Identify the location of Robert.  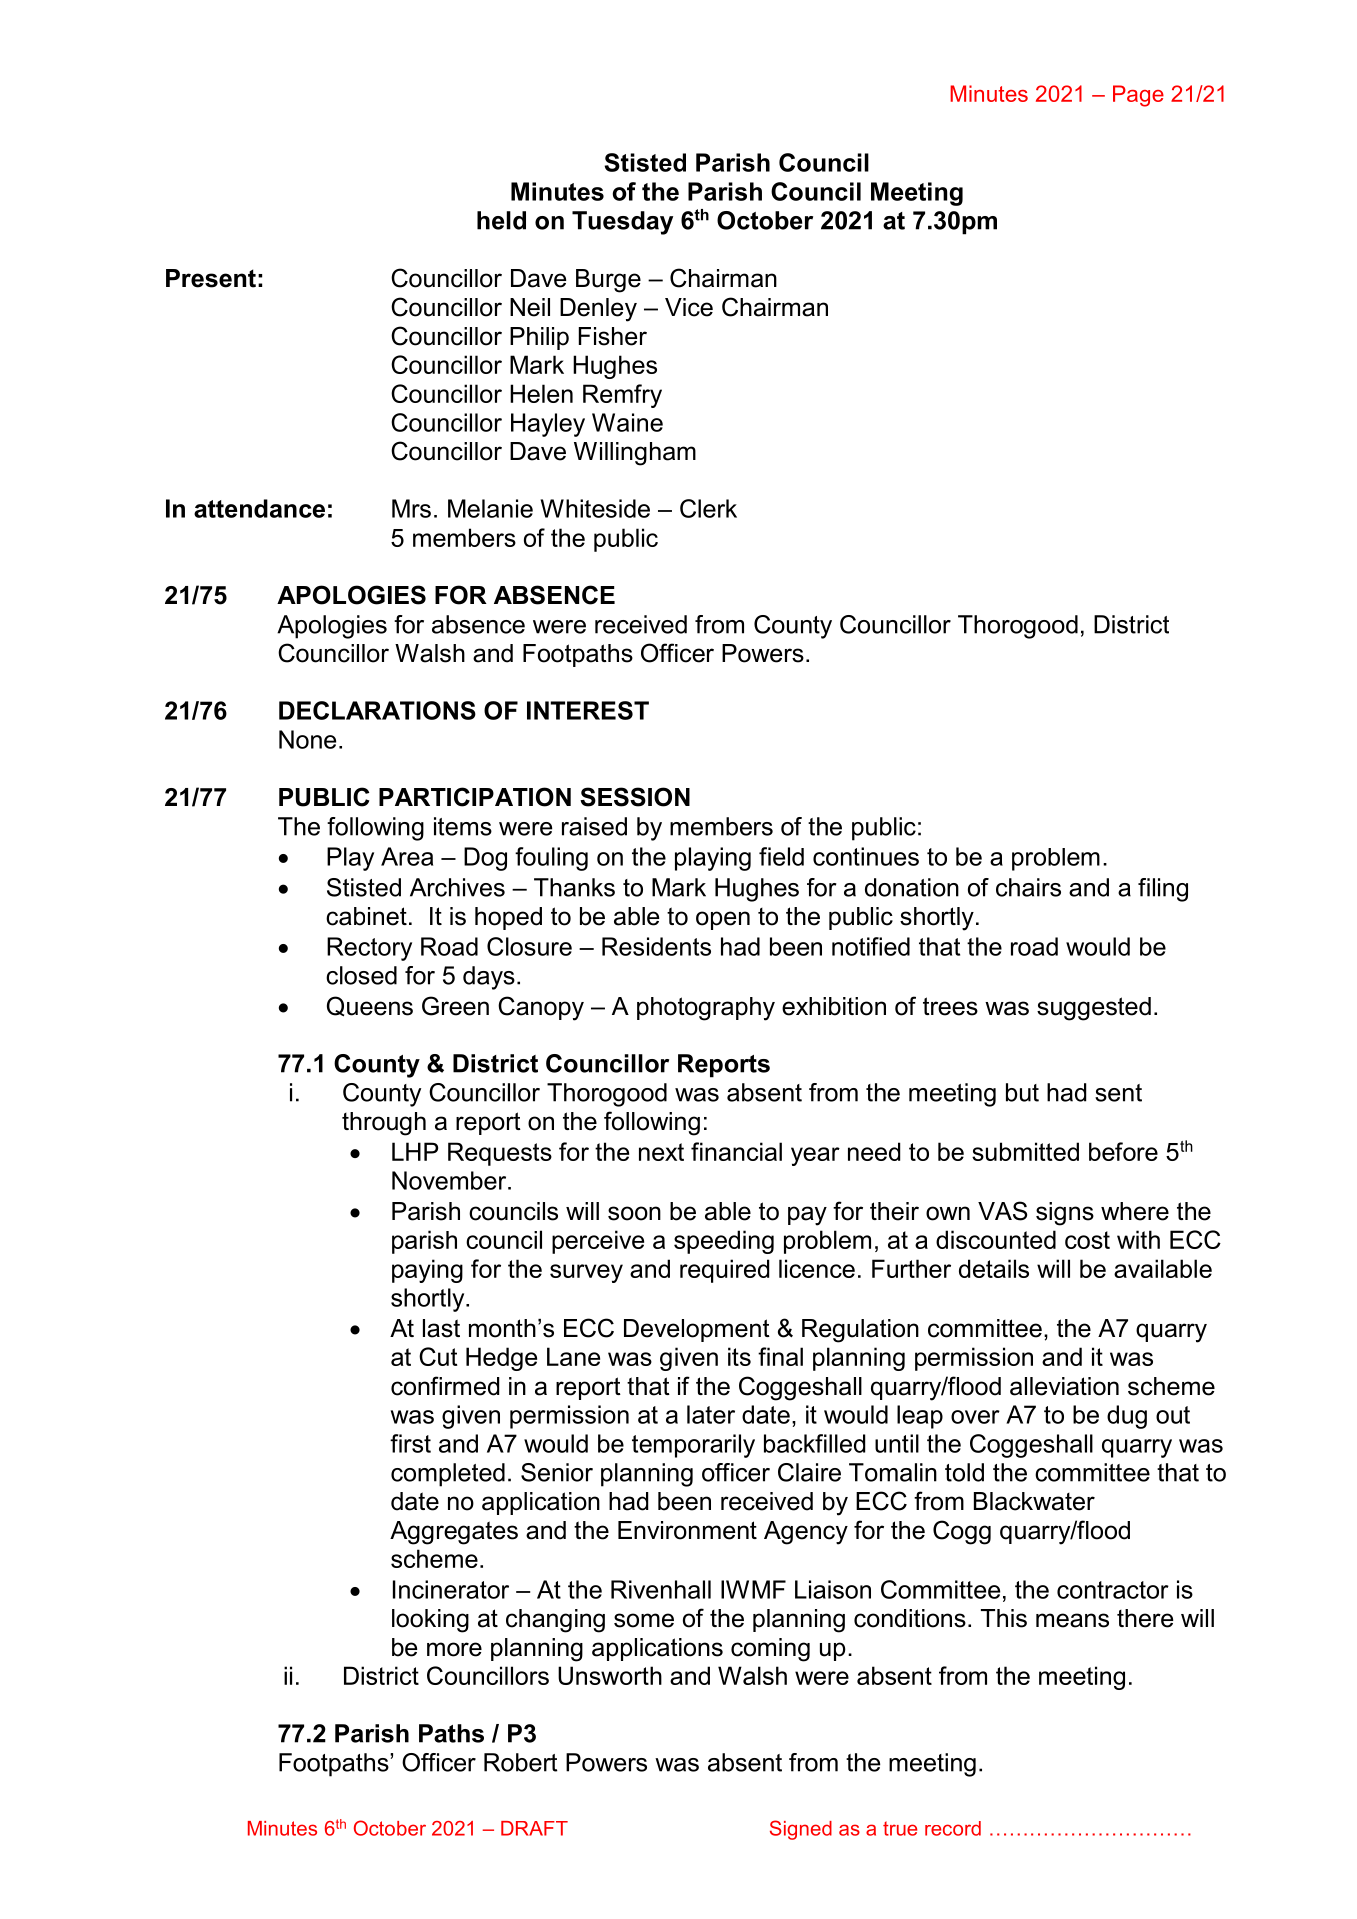
(520, 1762).
